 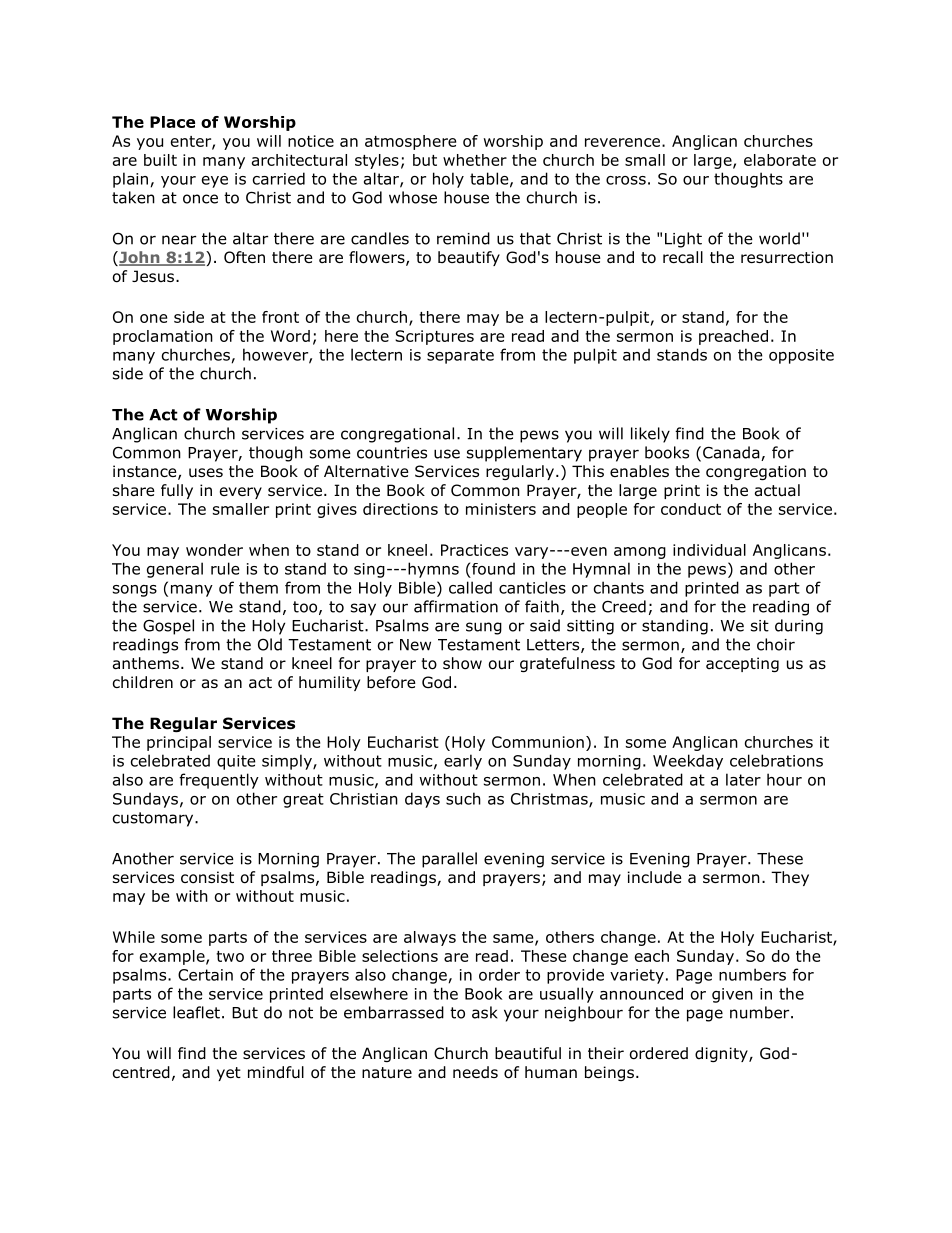 What do you see at coordinates (475, 160) in the screenshot?
I see `whether` at bounding box center [475, 160].
